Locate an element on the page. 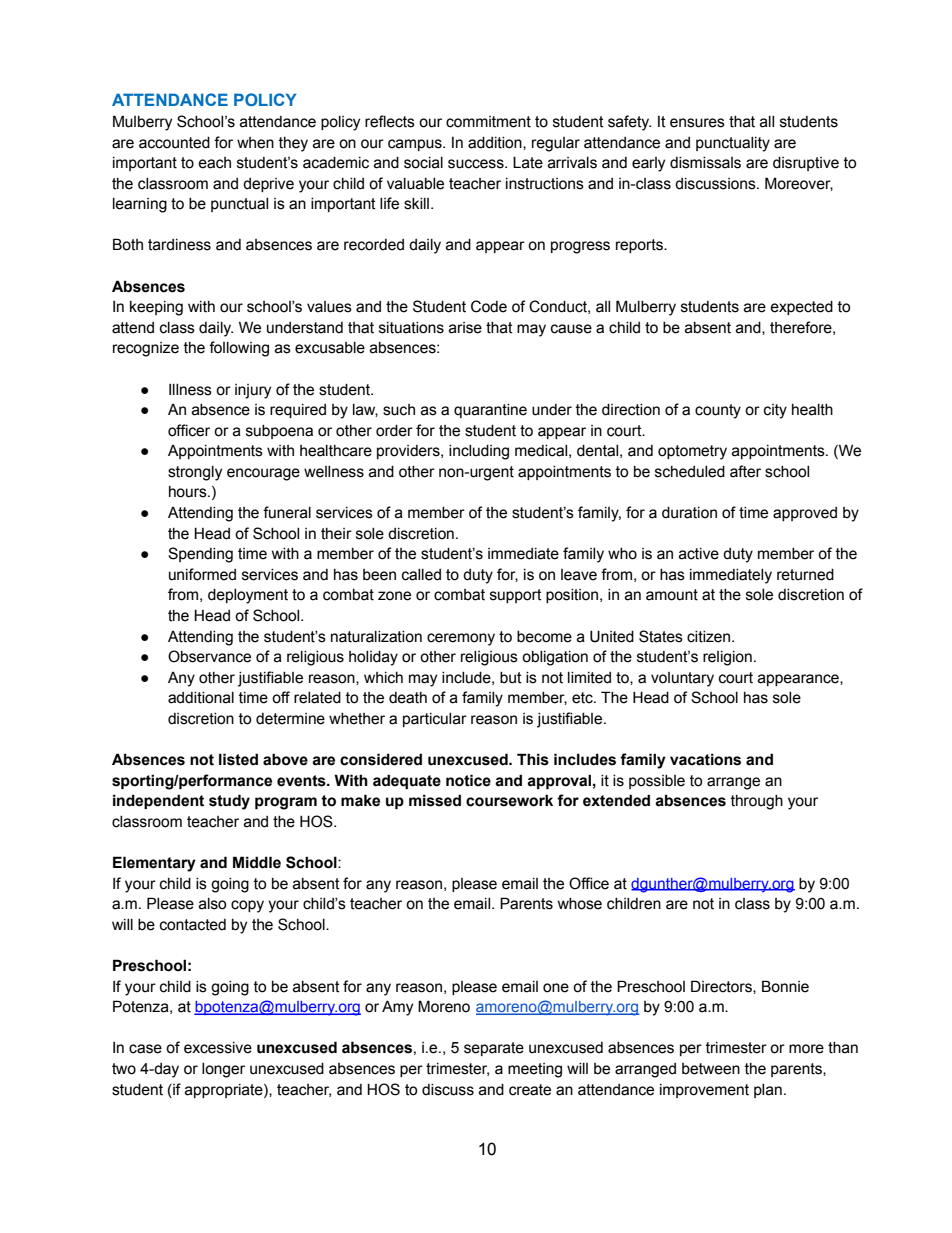  accounted is located at coordinates (174, 143).
